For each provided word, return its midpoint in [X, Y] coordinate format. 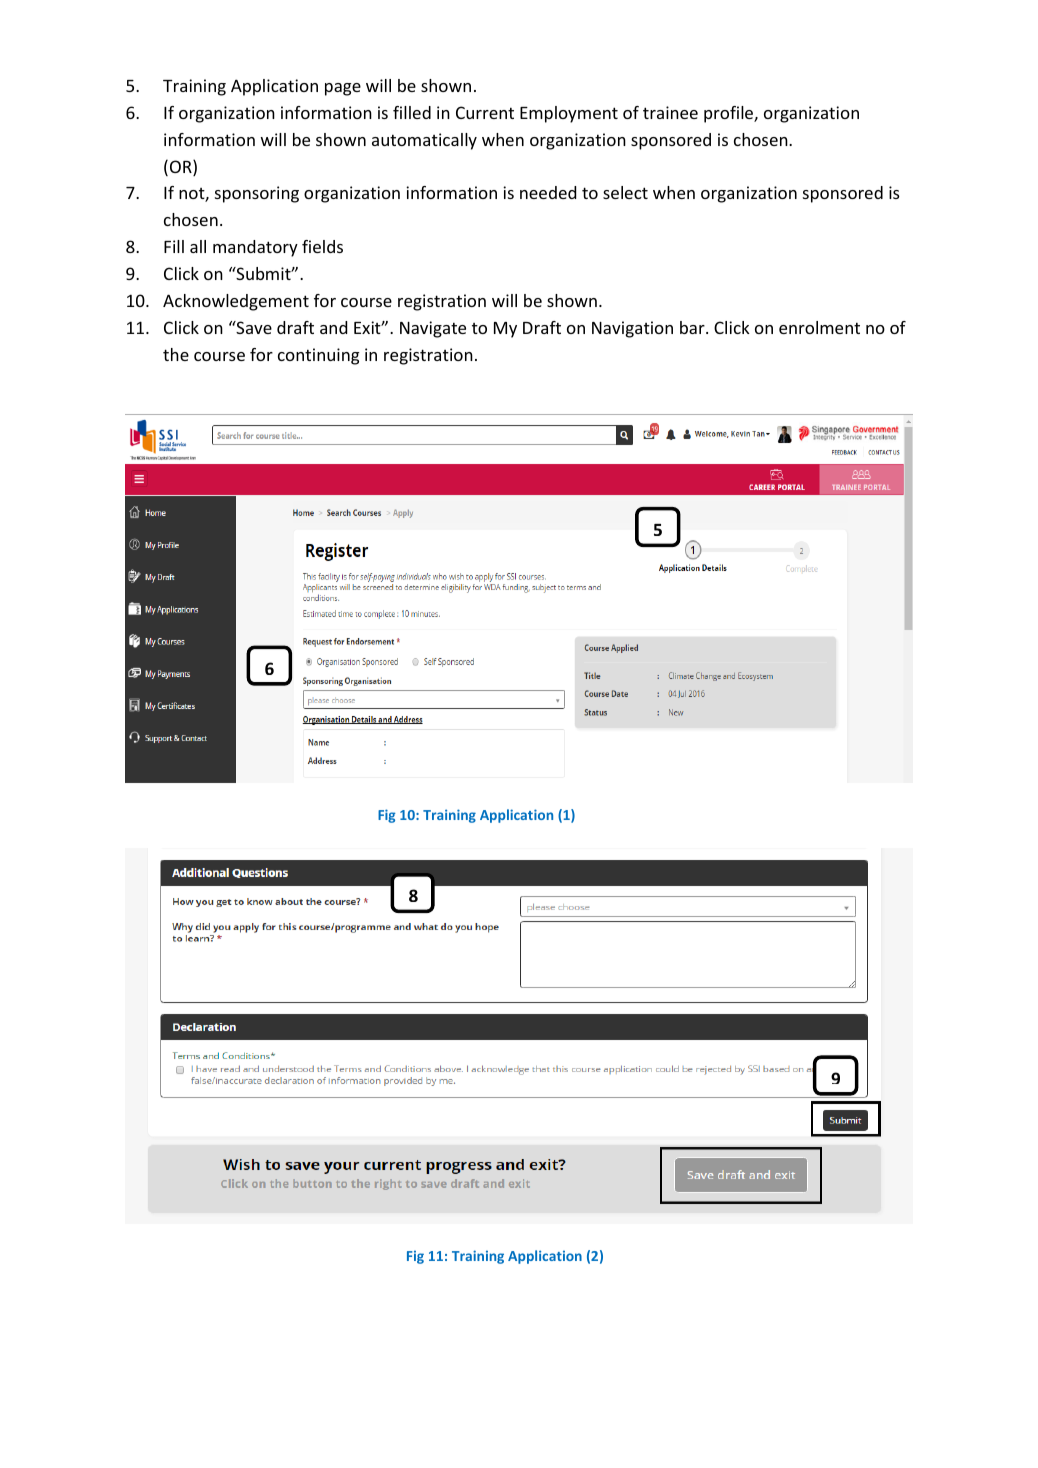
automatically [424, 141]
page [343, 89]
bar [693, 327]
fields [322, 246]
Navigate [433, 329]
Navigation [632, 329]
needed [548, 192]
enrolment [819, 327]
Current [485, 112]
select [625, 192]
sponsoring [257, 194]
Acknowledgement [236, 302]
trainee [670, 112]
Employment [569, 114]
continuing [318, 356]
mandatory [255, 248]
